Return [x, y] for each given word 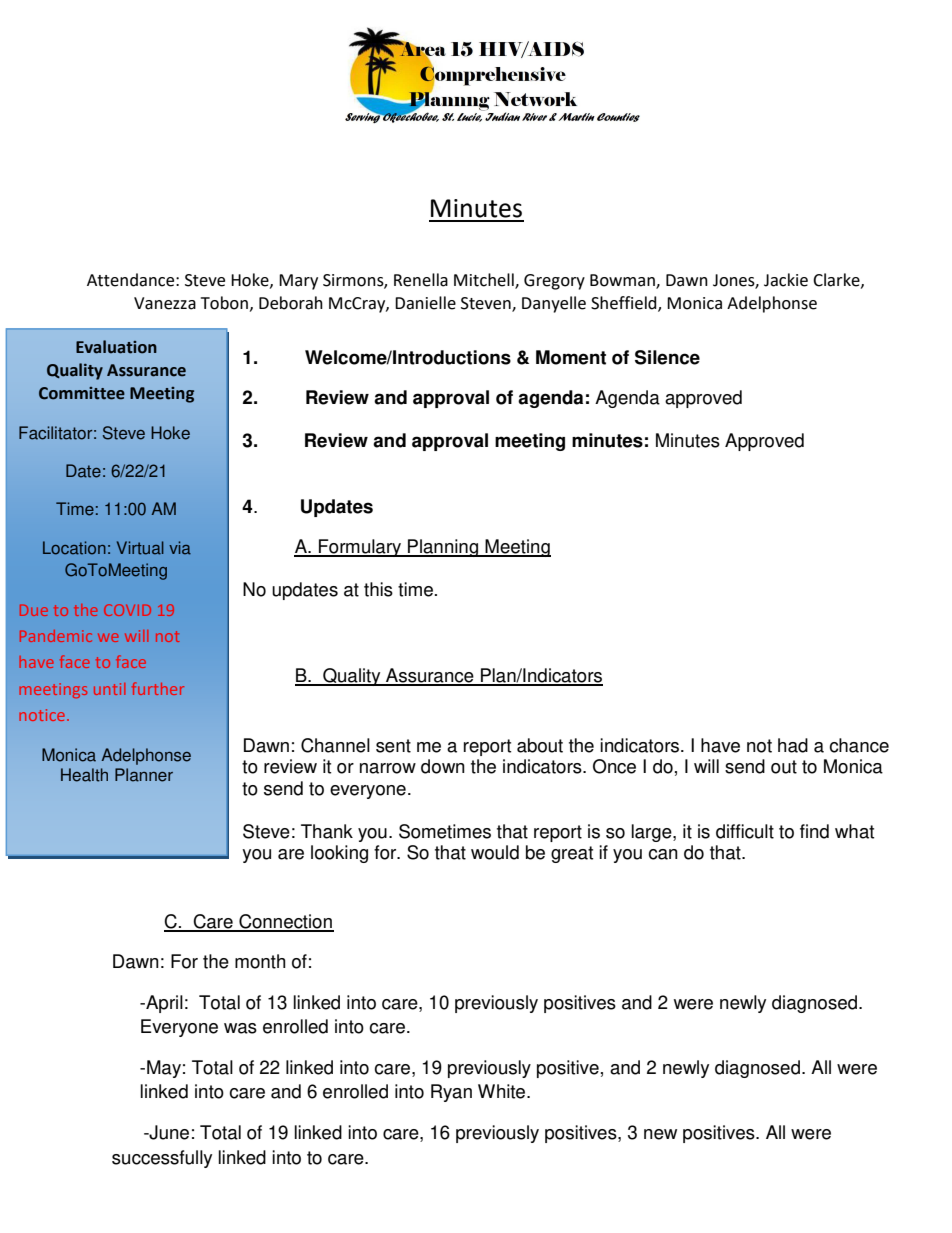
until [109, 689]
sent [393, 746]
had [793, 745]
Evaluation [116, 347]
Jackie [786, 280]
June [168, 1132]
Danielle [425, 303]
